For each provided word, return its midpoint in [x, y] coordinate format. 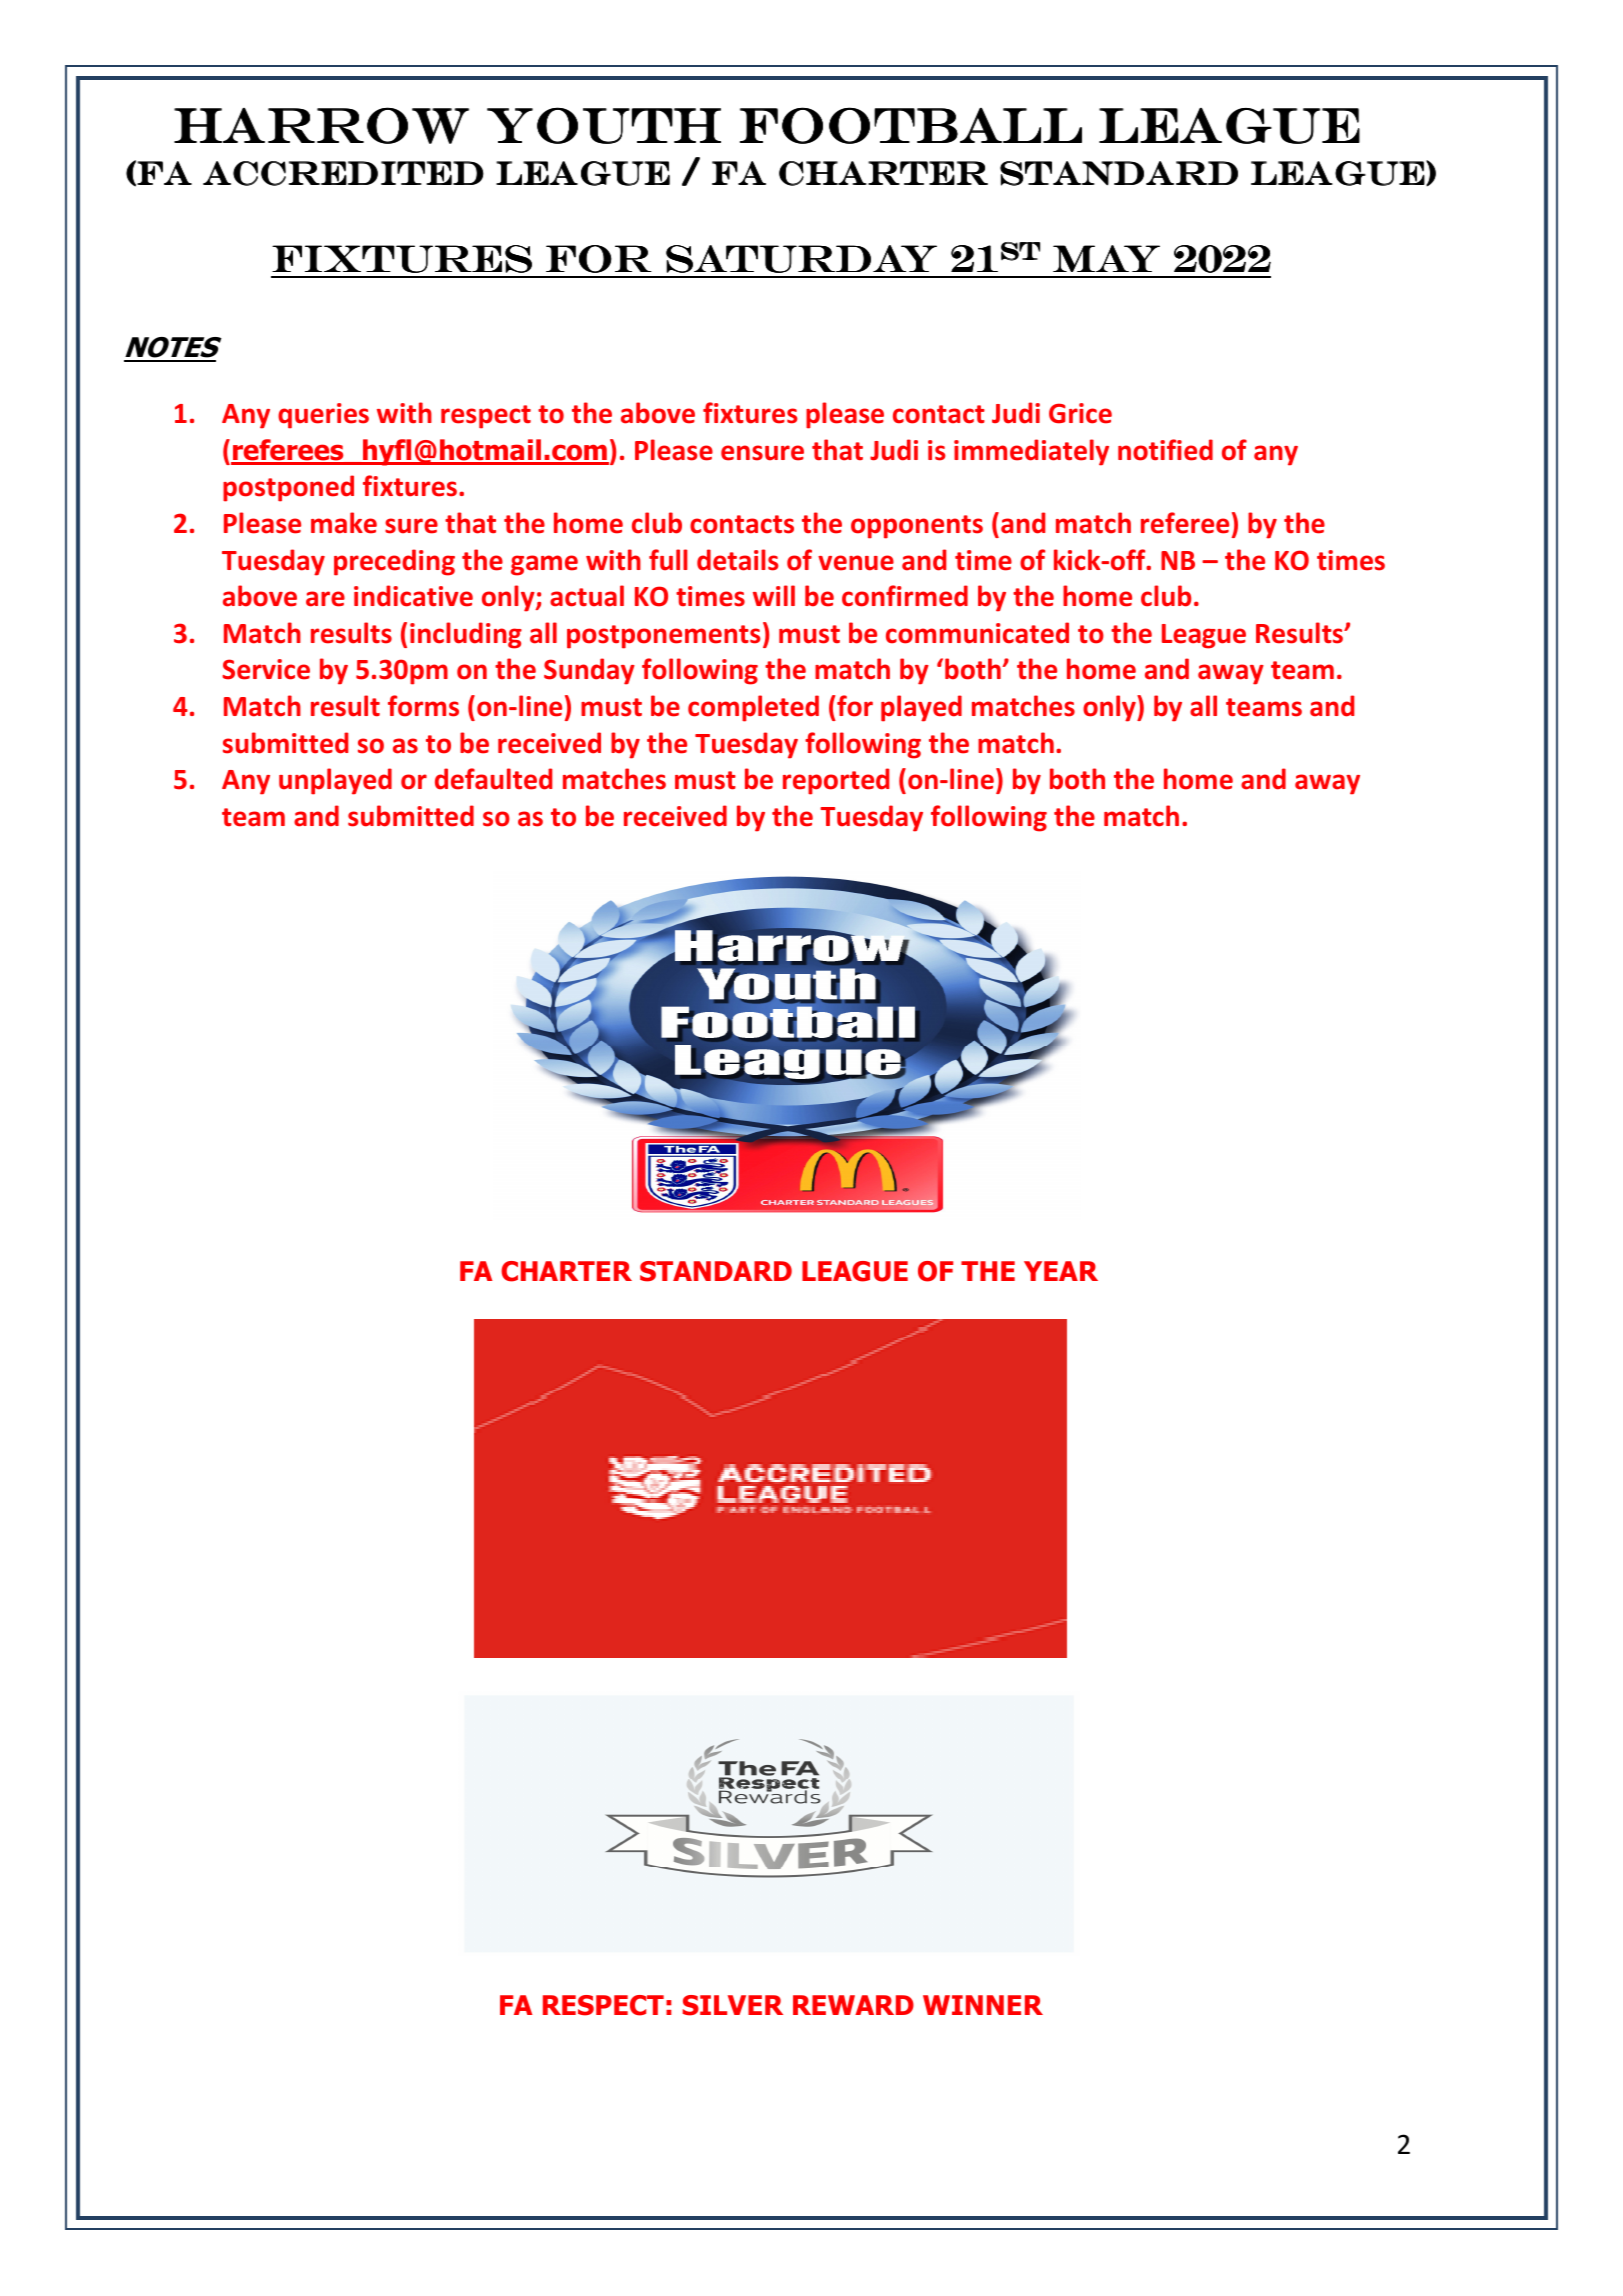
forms [423, 706]
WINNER [983, 2005]
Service [266, 669]
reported [836, 781]
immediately [1031, 452]
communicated [977, 633]
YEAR [1061, 1271]
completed [753, 708]
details [738, 560]
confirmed [905, 596]
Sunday [589, 671]
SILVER [733, 2005]
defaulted [493, 779]
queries [323, 416]
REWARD [853, 2005]
